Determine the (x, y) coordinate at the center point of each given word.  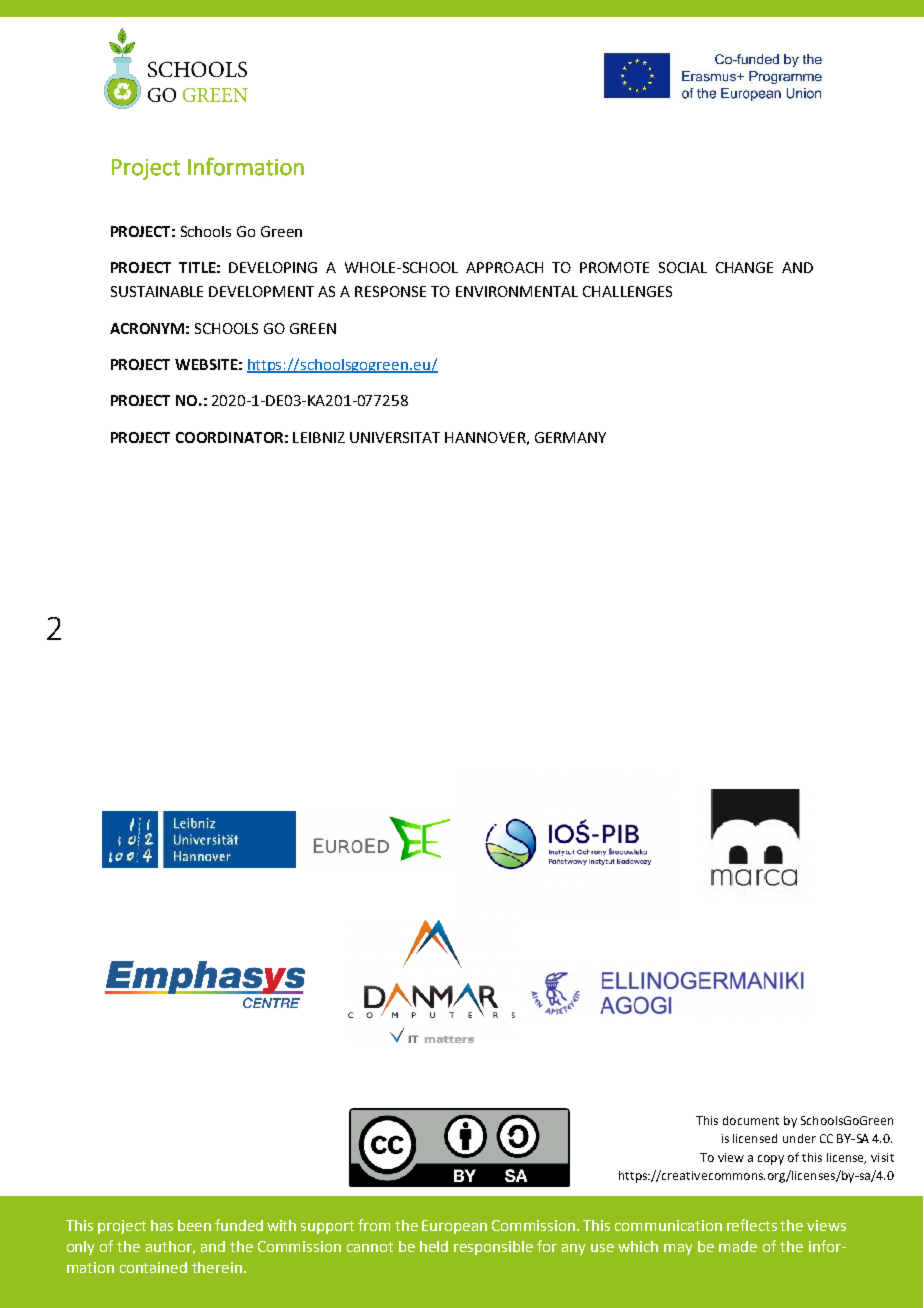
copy (771, 1160)
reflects (752, 1225)
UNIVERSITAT (395, 437)
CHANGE (744, 267)
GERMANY (570, 437)
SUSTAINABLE (157, 291)
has (162, 1225)
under (799, 1138)
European (454, 1227)
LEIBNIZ (319, 437)
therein (218, 1267)
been (194, 1225)
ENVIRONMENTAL (517, 291)
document (751, 1120)
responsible (493, 1248)
